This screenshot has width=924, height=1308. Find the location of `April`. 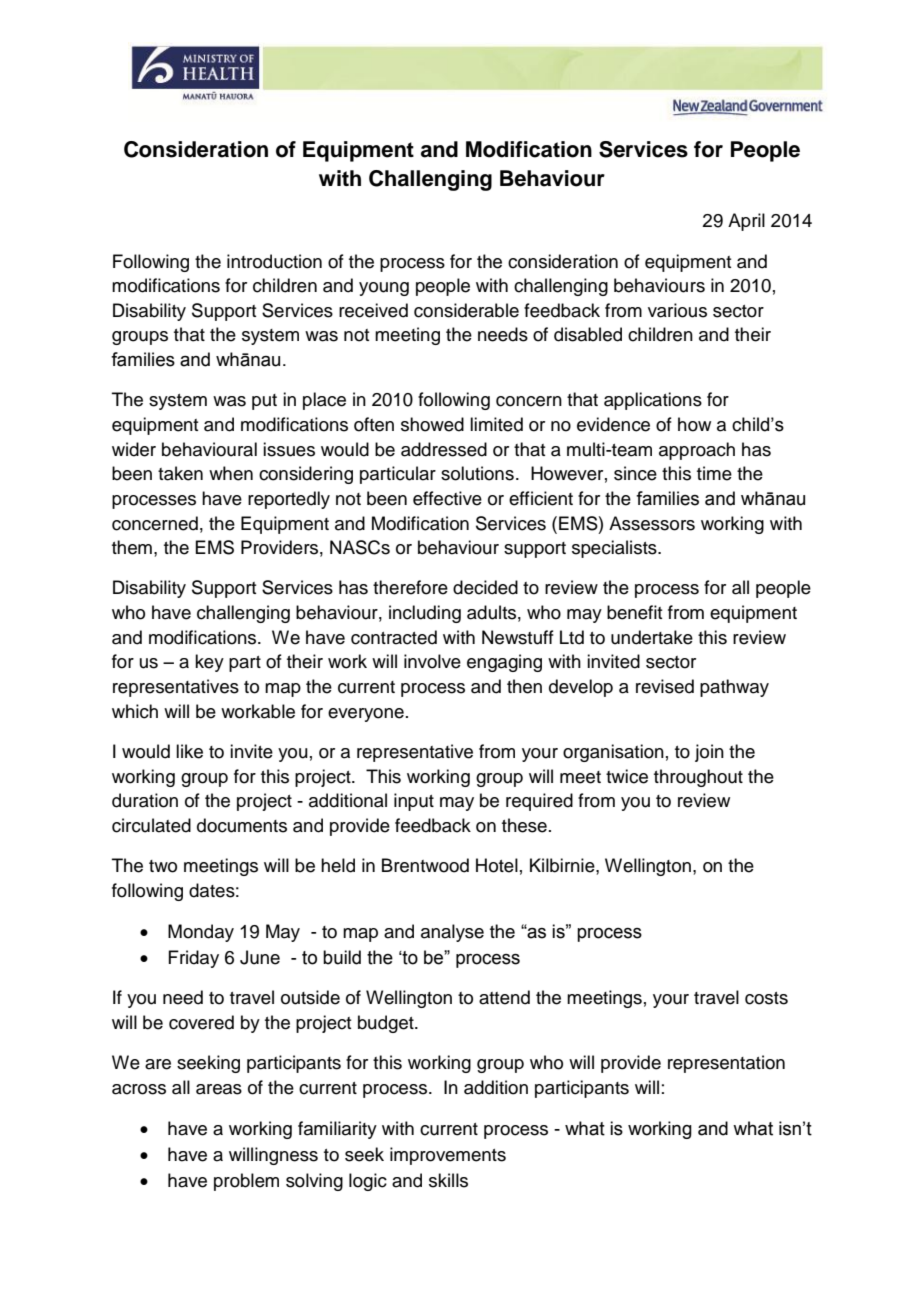

April is located at coordinates (746, 222).
